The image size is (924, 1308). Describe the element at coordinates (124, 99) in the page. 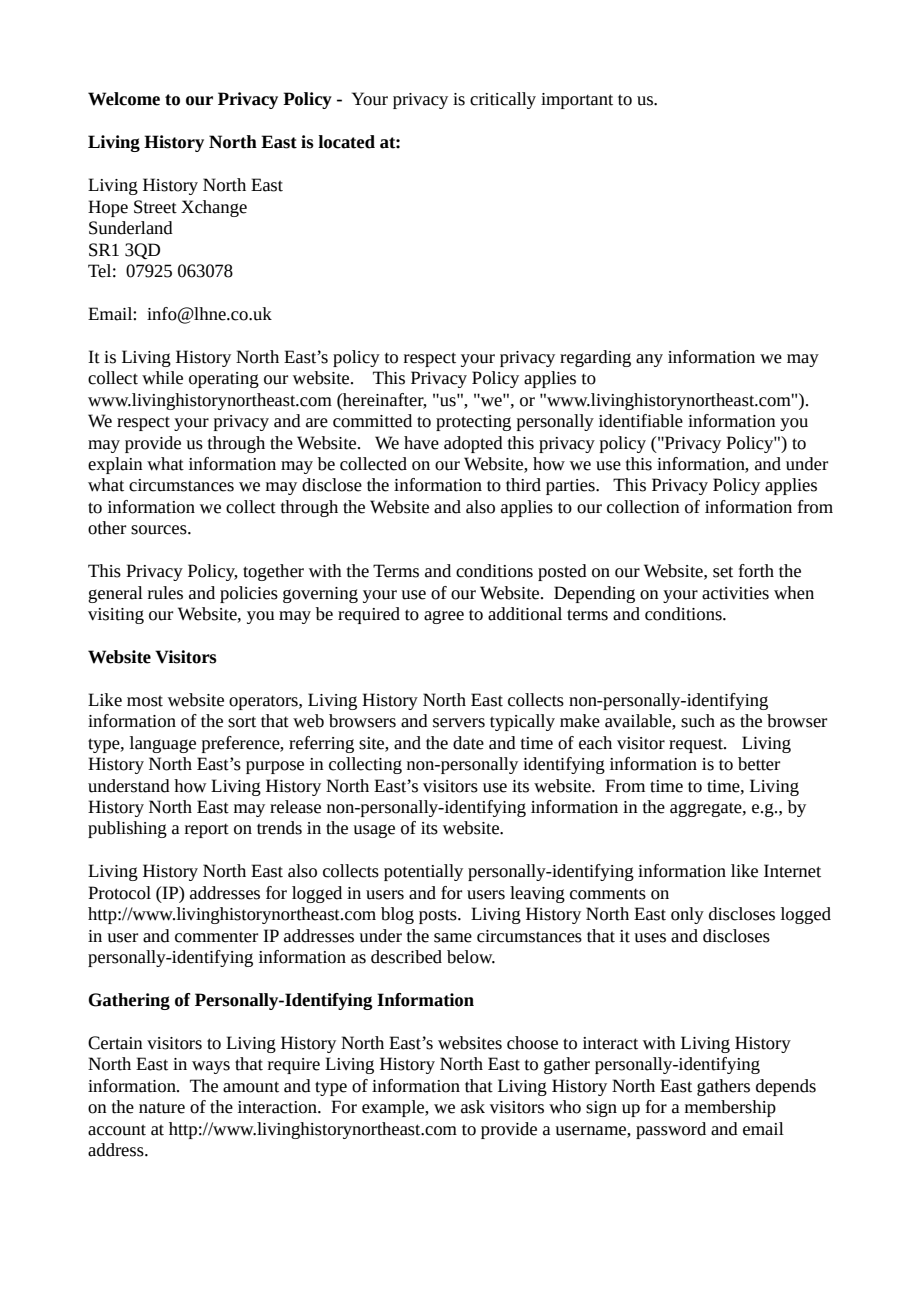

I see `Welcome` at that location.
